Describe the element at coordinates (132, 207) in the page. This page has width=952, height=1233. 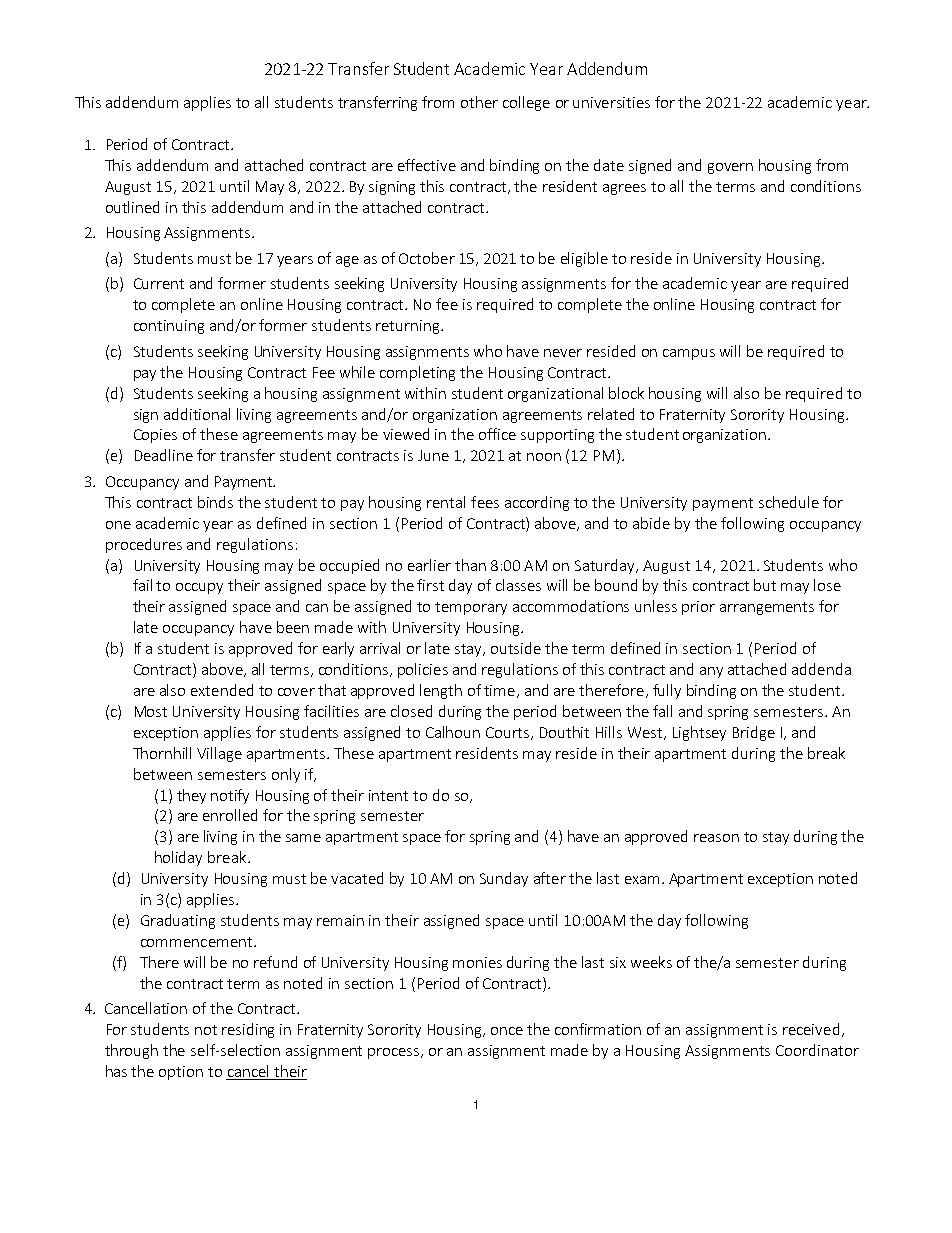
I see `outlined` at that location.
